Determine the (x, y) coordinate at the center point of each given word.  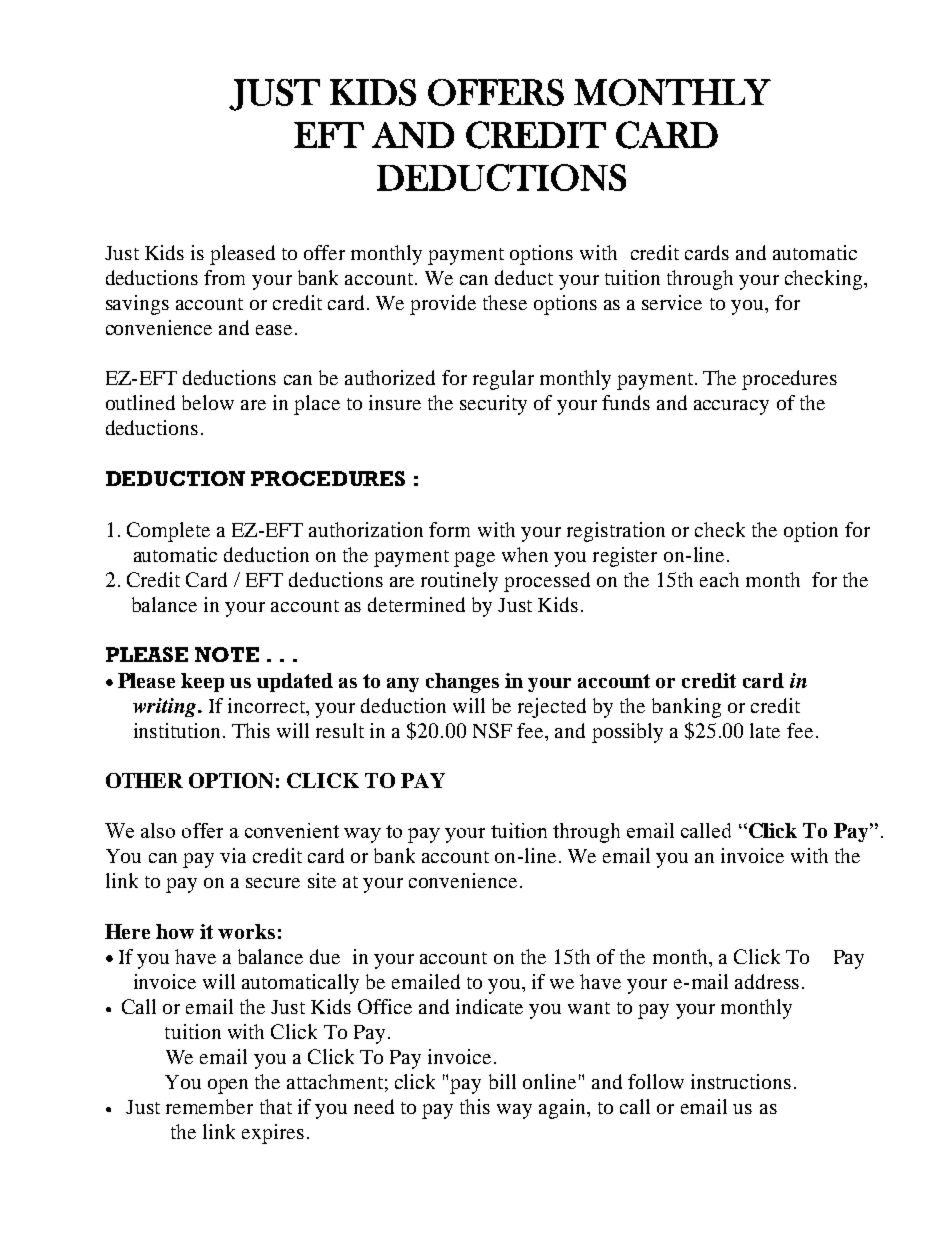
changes (462, 683)
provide (443, 305)
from (224, 277)
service (672, 302)
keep (202, 682)
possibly (627, 733)
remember (209, 1106)
